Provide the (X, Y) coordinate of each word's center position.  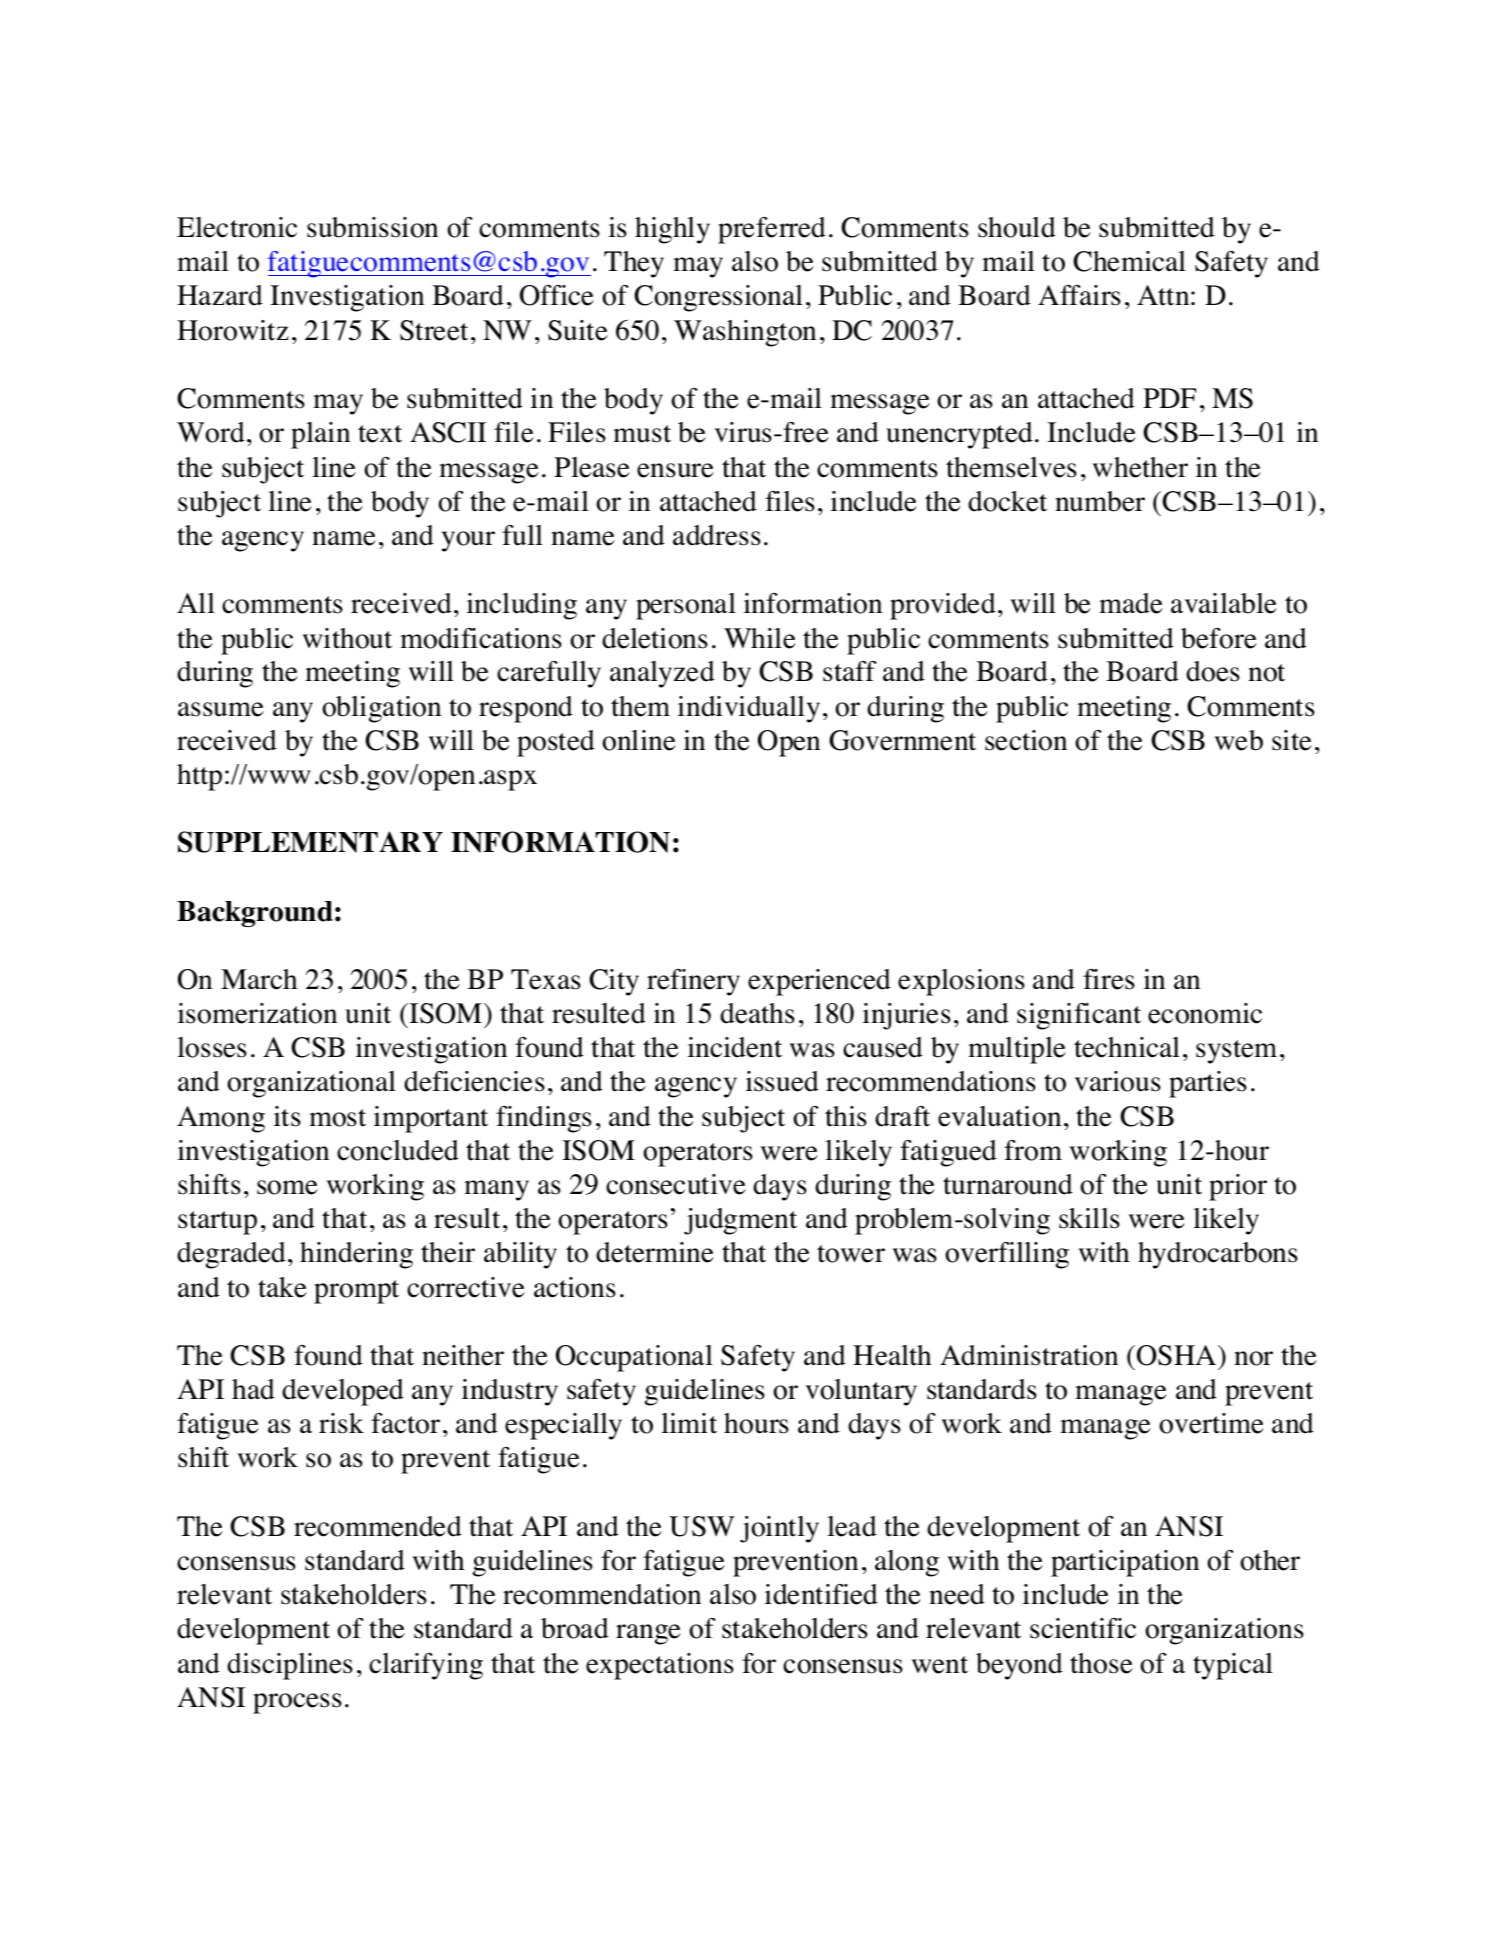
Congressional (718, 298)
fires (1109, 979)
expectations (660, 1666)
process (297, 1703)
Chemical (1129, 261)
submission (372, 227)
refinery (693, 982)
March (259, 979)
